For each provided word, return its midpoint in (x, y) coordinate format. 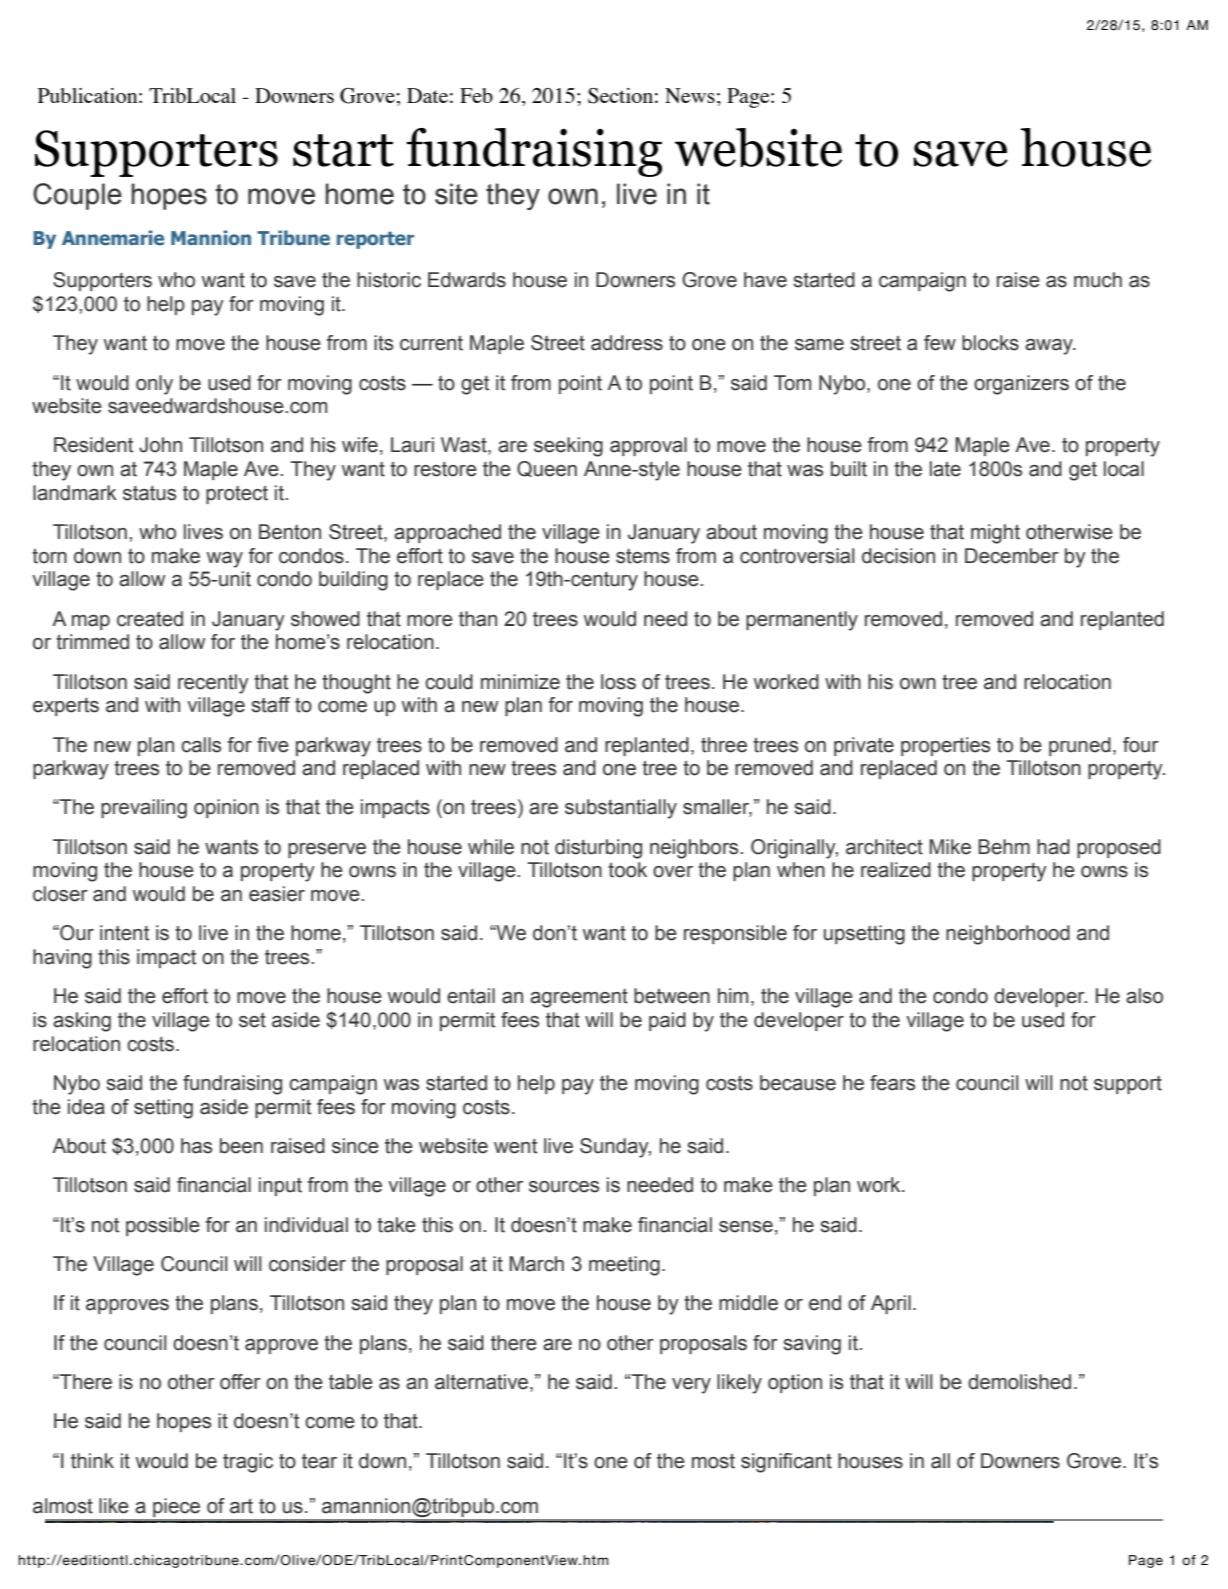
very (691, 1386)
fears (892, 1083)
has (196, 1146)
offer (240, 1382)
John (160, 445)
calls (201, 745)
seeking (568, 447)
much (1098, 280)
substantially (621, 809)
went (515, 1146)
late (945, 469)
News (690, 95)
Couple (77, 196)
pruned (1080, 746)
